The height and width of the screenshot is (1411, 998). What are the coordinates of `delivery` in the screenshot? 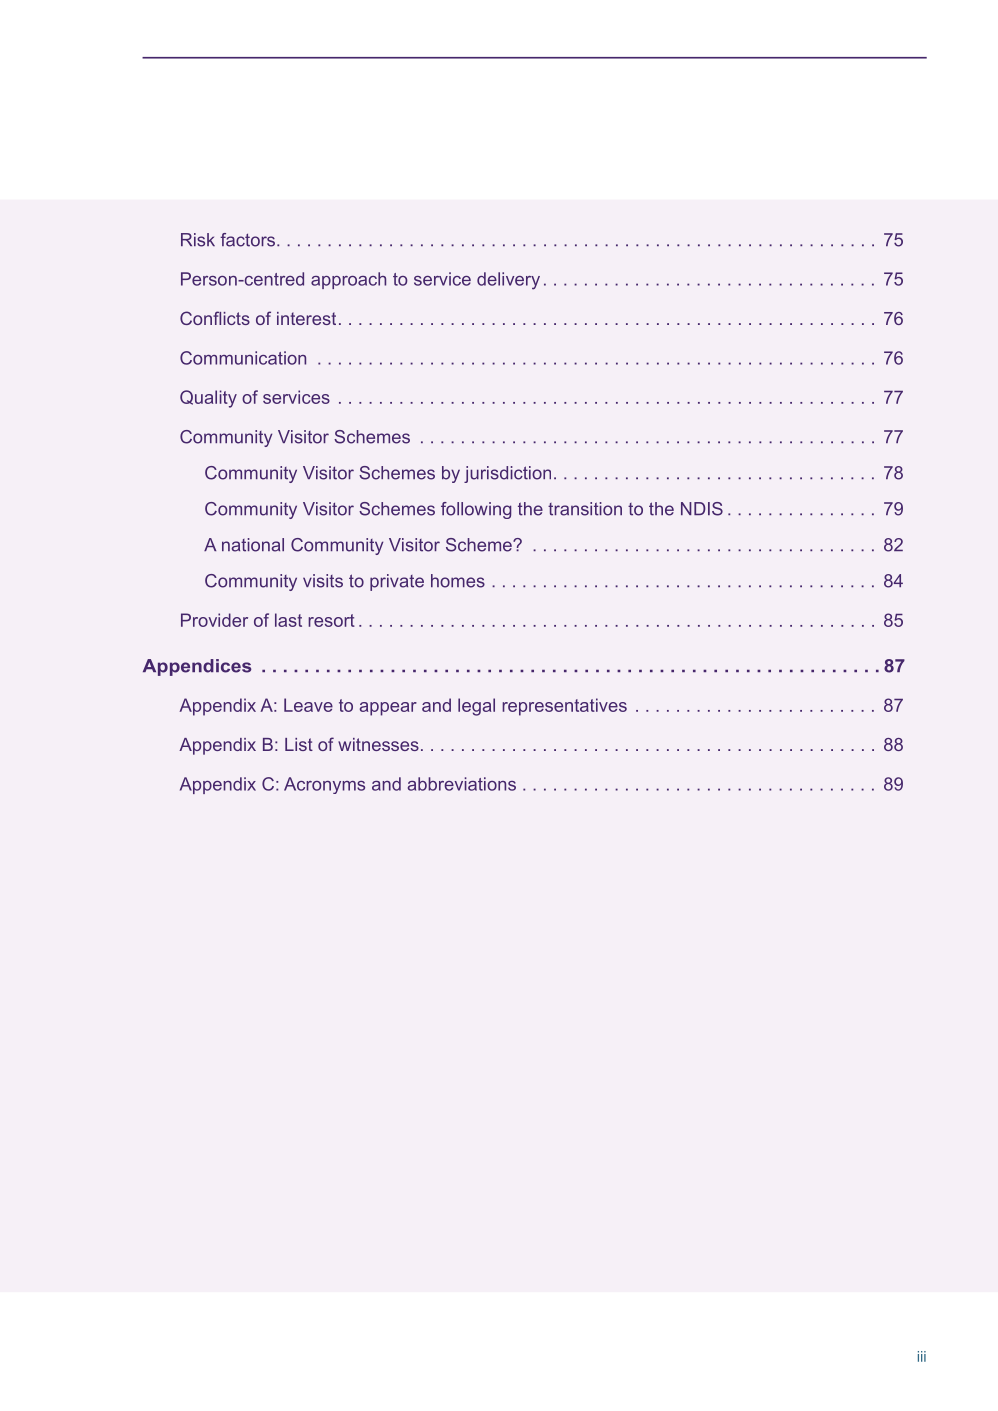 It's located at (508, 281).
